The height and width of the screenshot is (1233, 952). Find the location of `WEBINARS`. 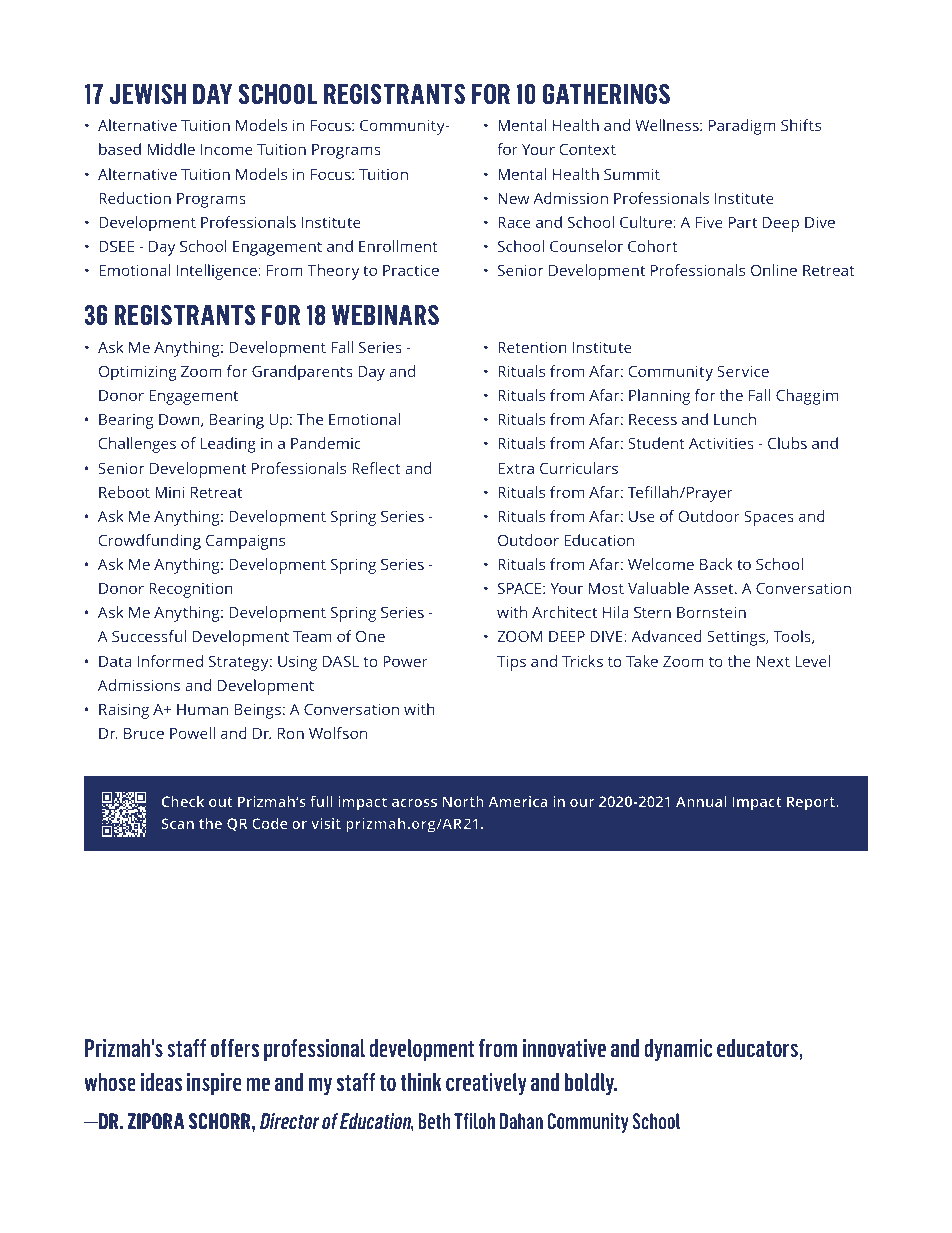

WEBINARS is located at coordinates (385, 315).
